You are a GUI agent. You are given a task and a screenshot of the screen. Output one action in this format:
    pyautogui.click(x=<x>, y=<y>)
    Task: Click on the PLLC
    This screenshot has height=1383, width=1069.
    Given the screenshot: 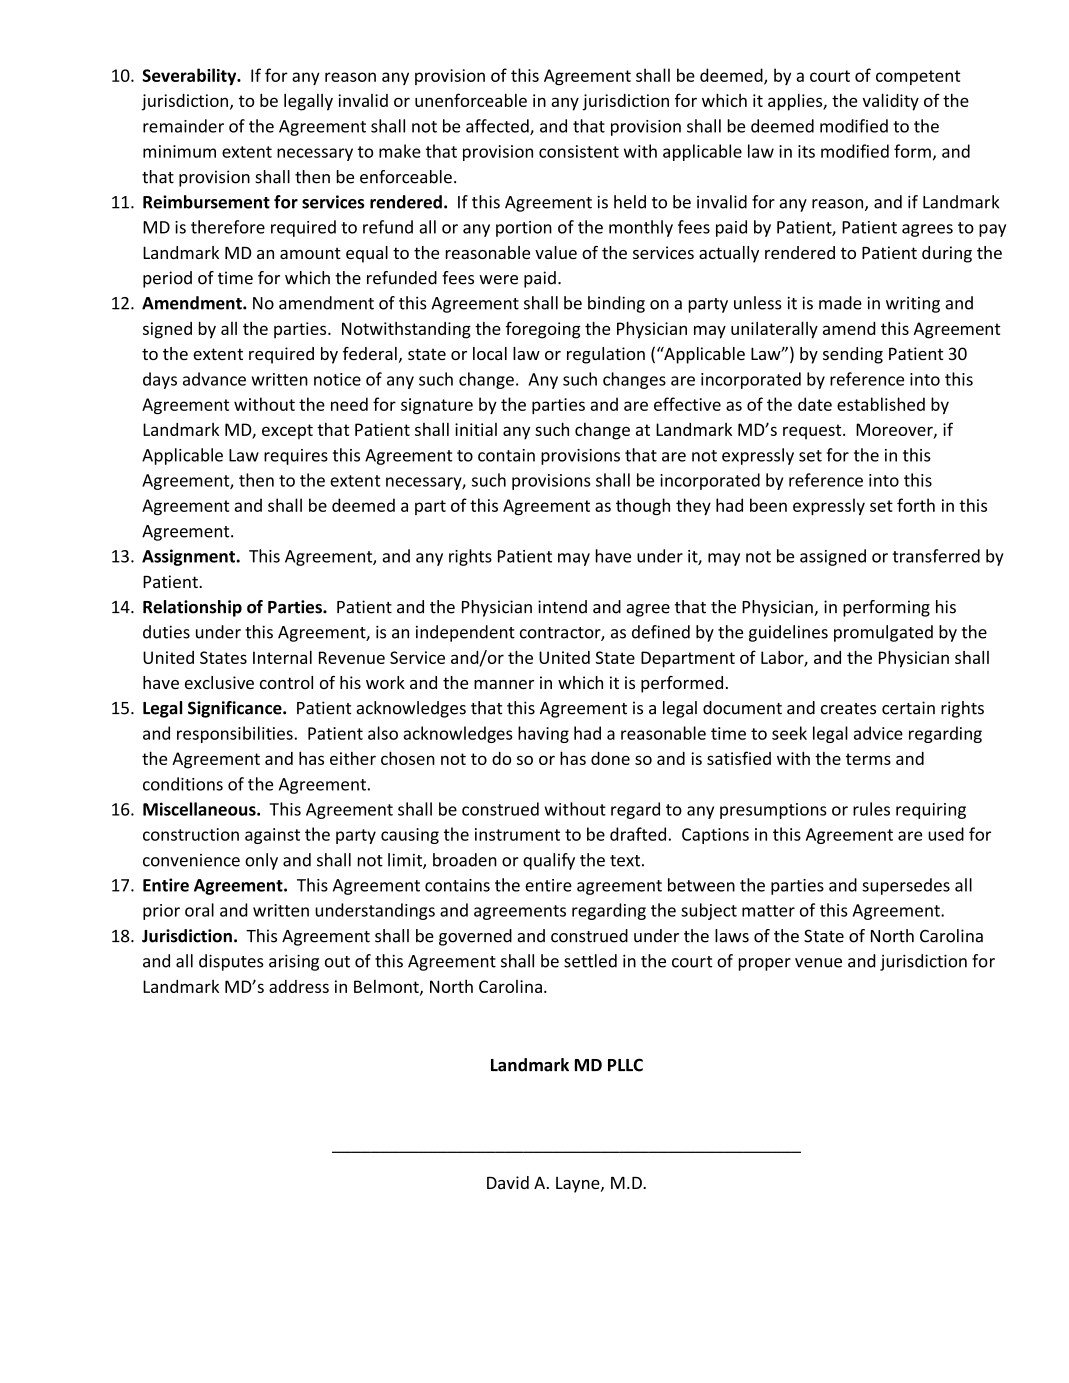 What is the action you would take?
    pyautogui.click(x=625, y=1065)
